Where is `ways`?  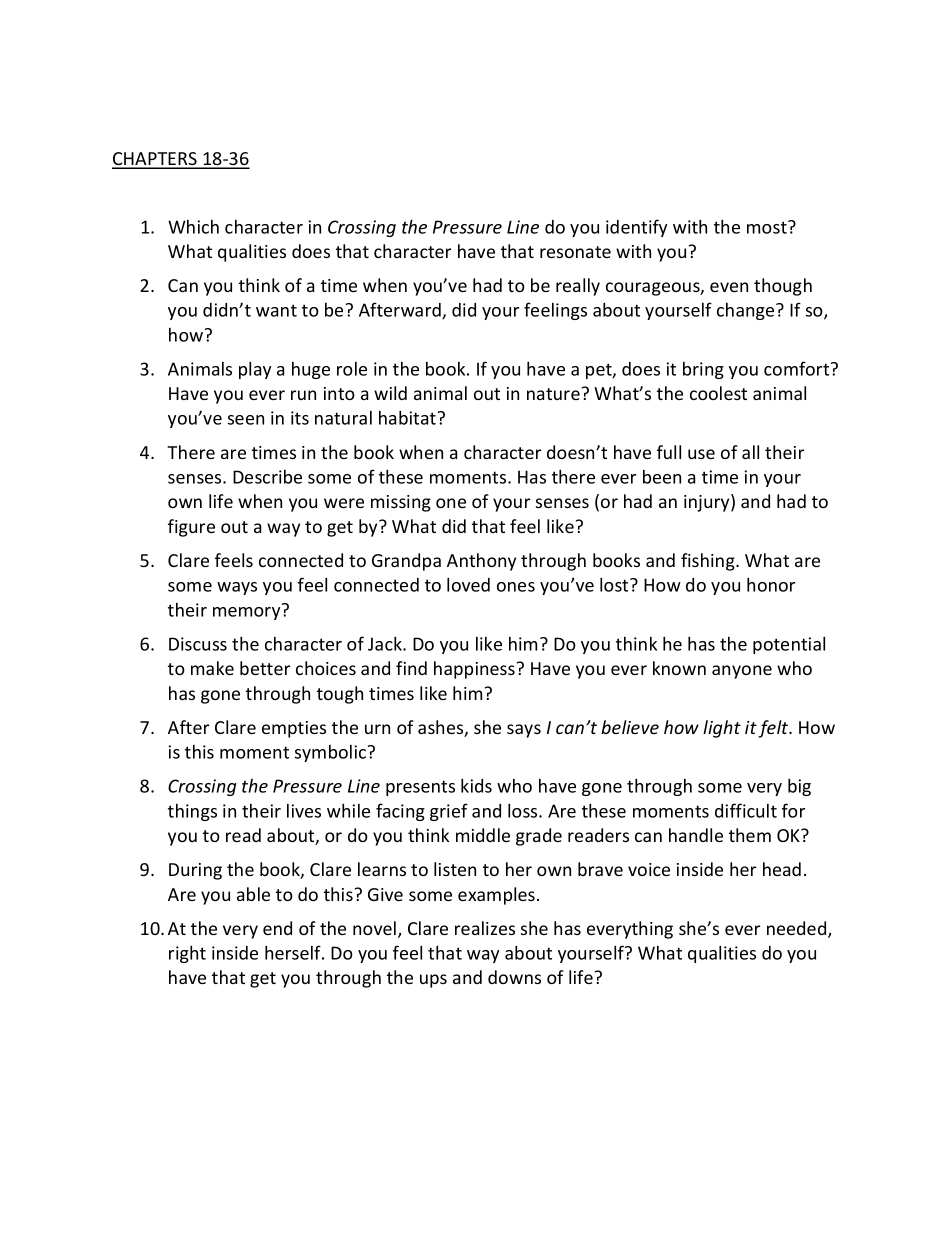
ways is located at coordinates (237, 588).
